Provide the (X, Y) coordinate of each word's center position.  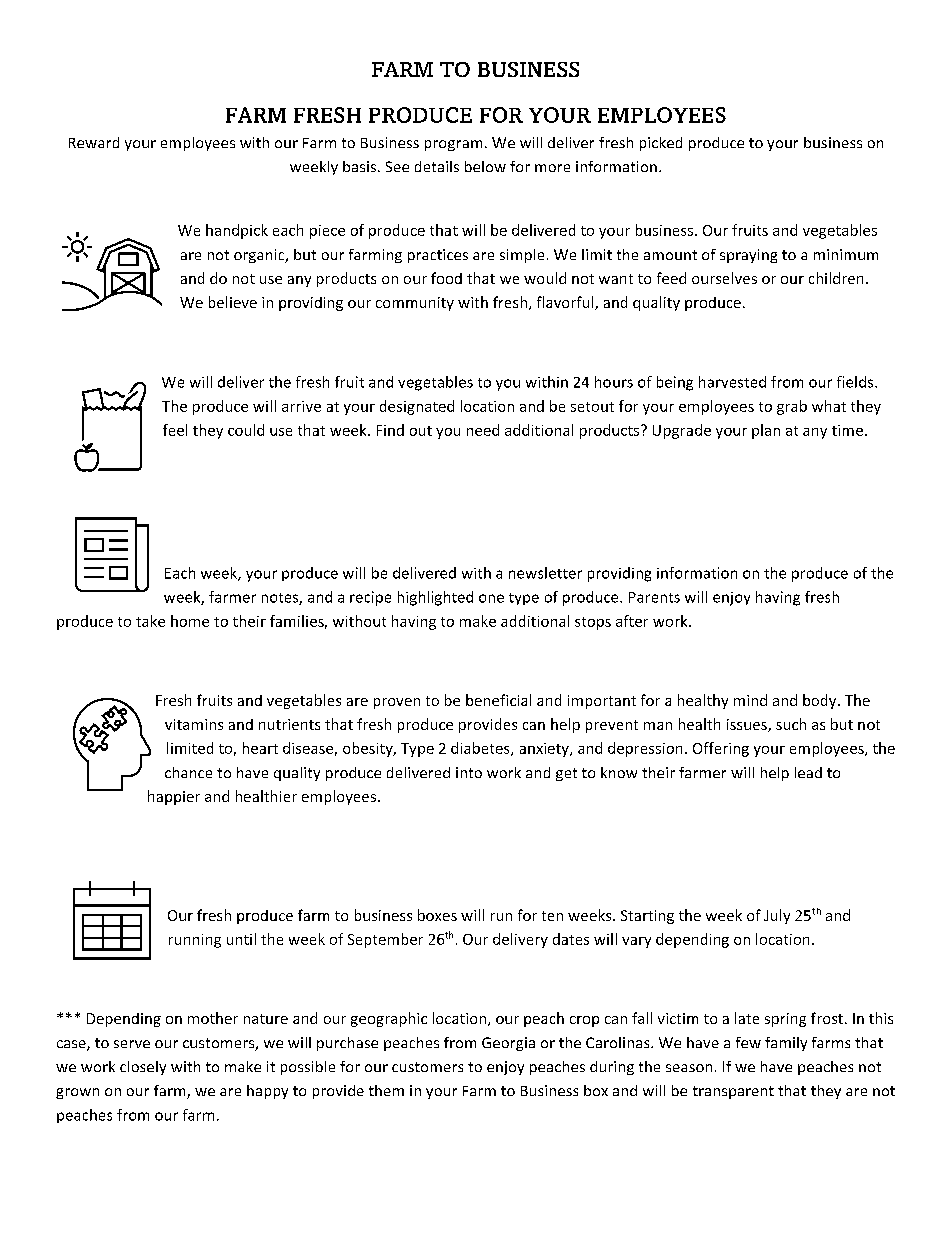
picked (661, 144)
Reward (94, 142)
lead (808, 772)
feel (175, 430)
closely (143, 1068)
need (483, 430)
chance (188, 772)
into (469, 772)
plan (766, 431)
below (485, 166)
